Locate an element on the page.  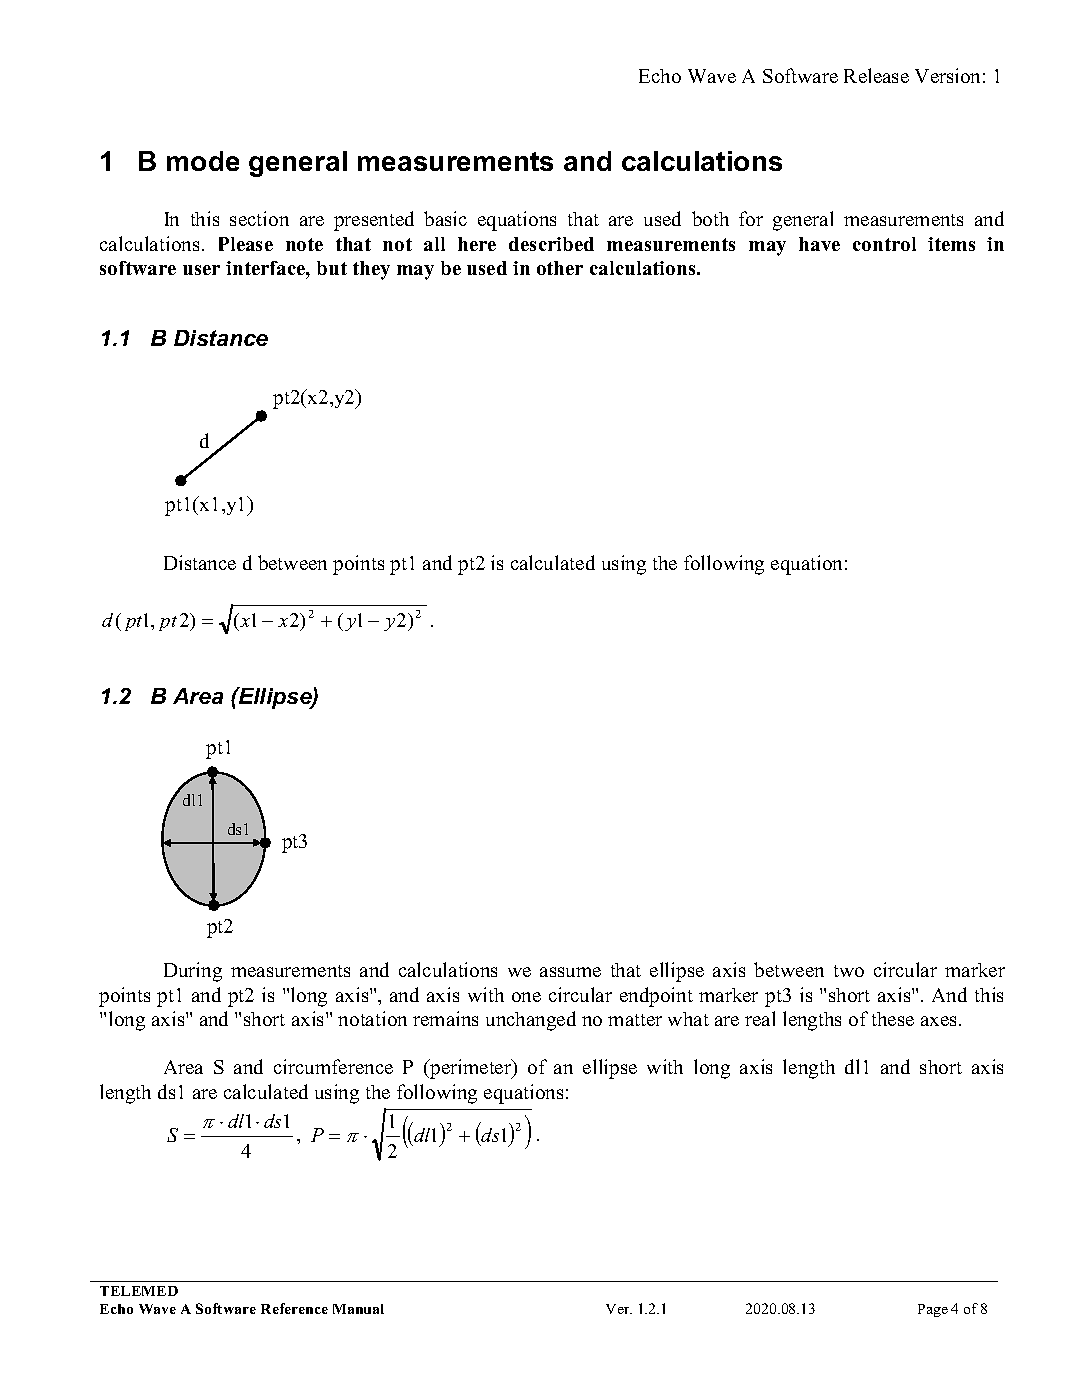
assume is located at coordinates (570, 972).
